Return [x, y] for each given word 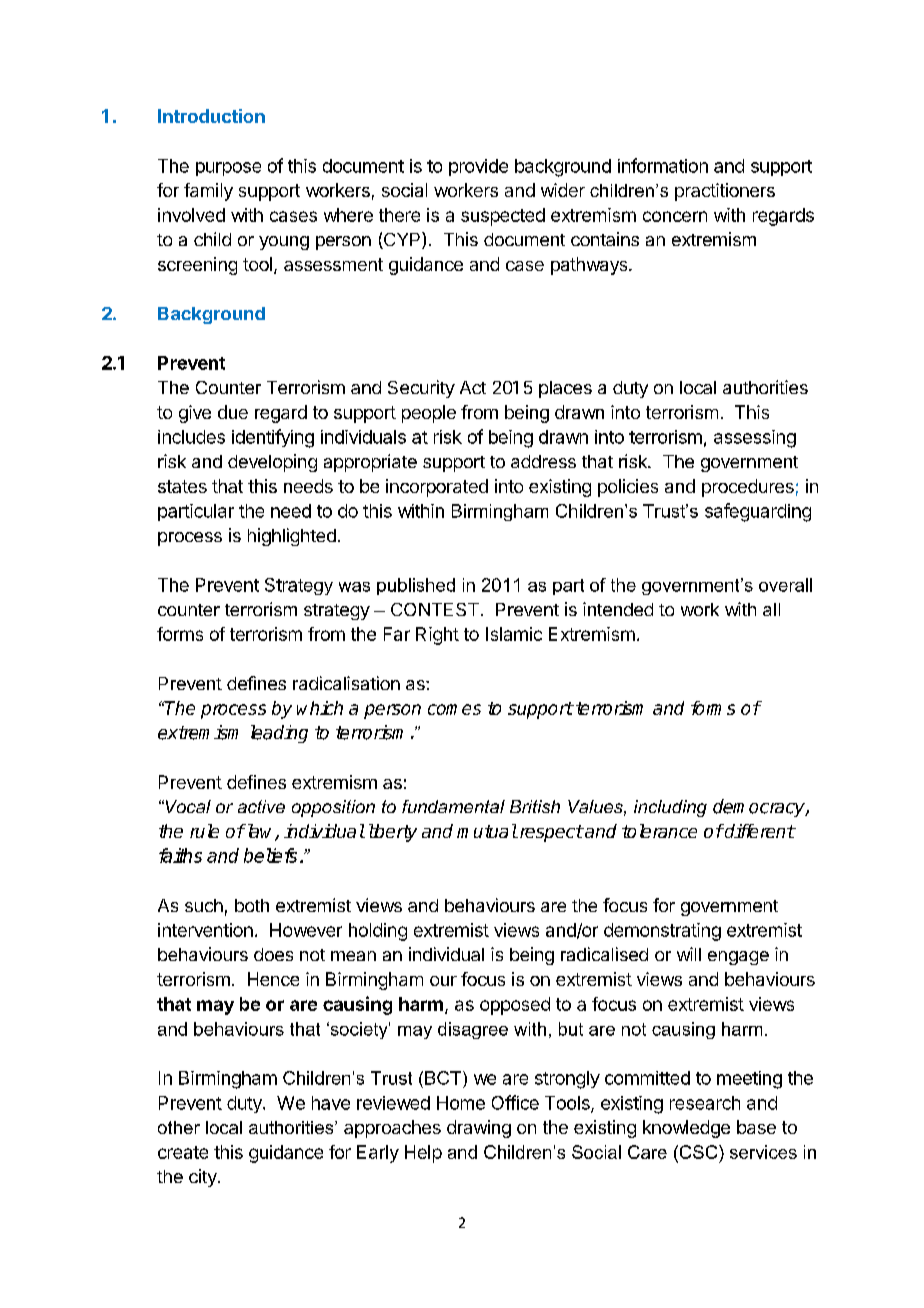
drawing [479, 1129]
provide [478, 167]
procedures [748, 488]
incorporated [437, 488]
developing [272, 463]
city [204, 1178]
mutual [487, 831]
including [670, 808]
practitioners [725, 192]
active [261, 806]
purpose [228, 169]
